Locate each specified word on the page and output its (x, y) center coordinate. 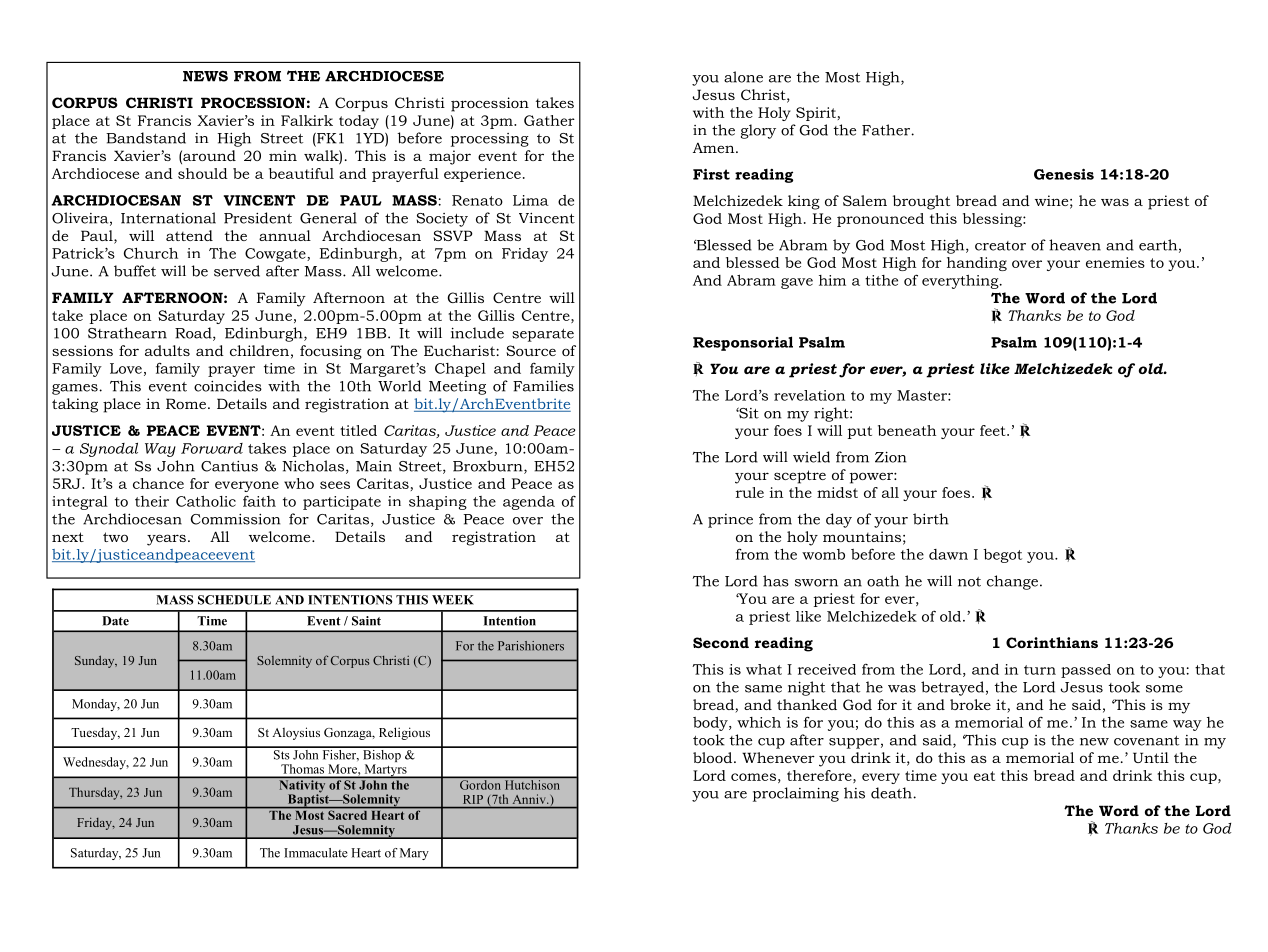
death (892, 793)
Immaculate (316, 853)
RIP (473, 799)
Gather (549, 120)
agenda (529, 503)
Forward (212, 448)
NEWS (205, 76)
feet (994, 430)
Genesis (1064, 174)
